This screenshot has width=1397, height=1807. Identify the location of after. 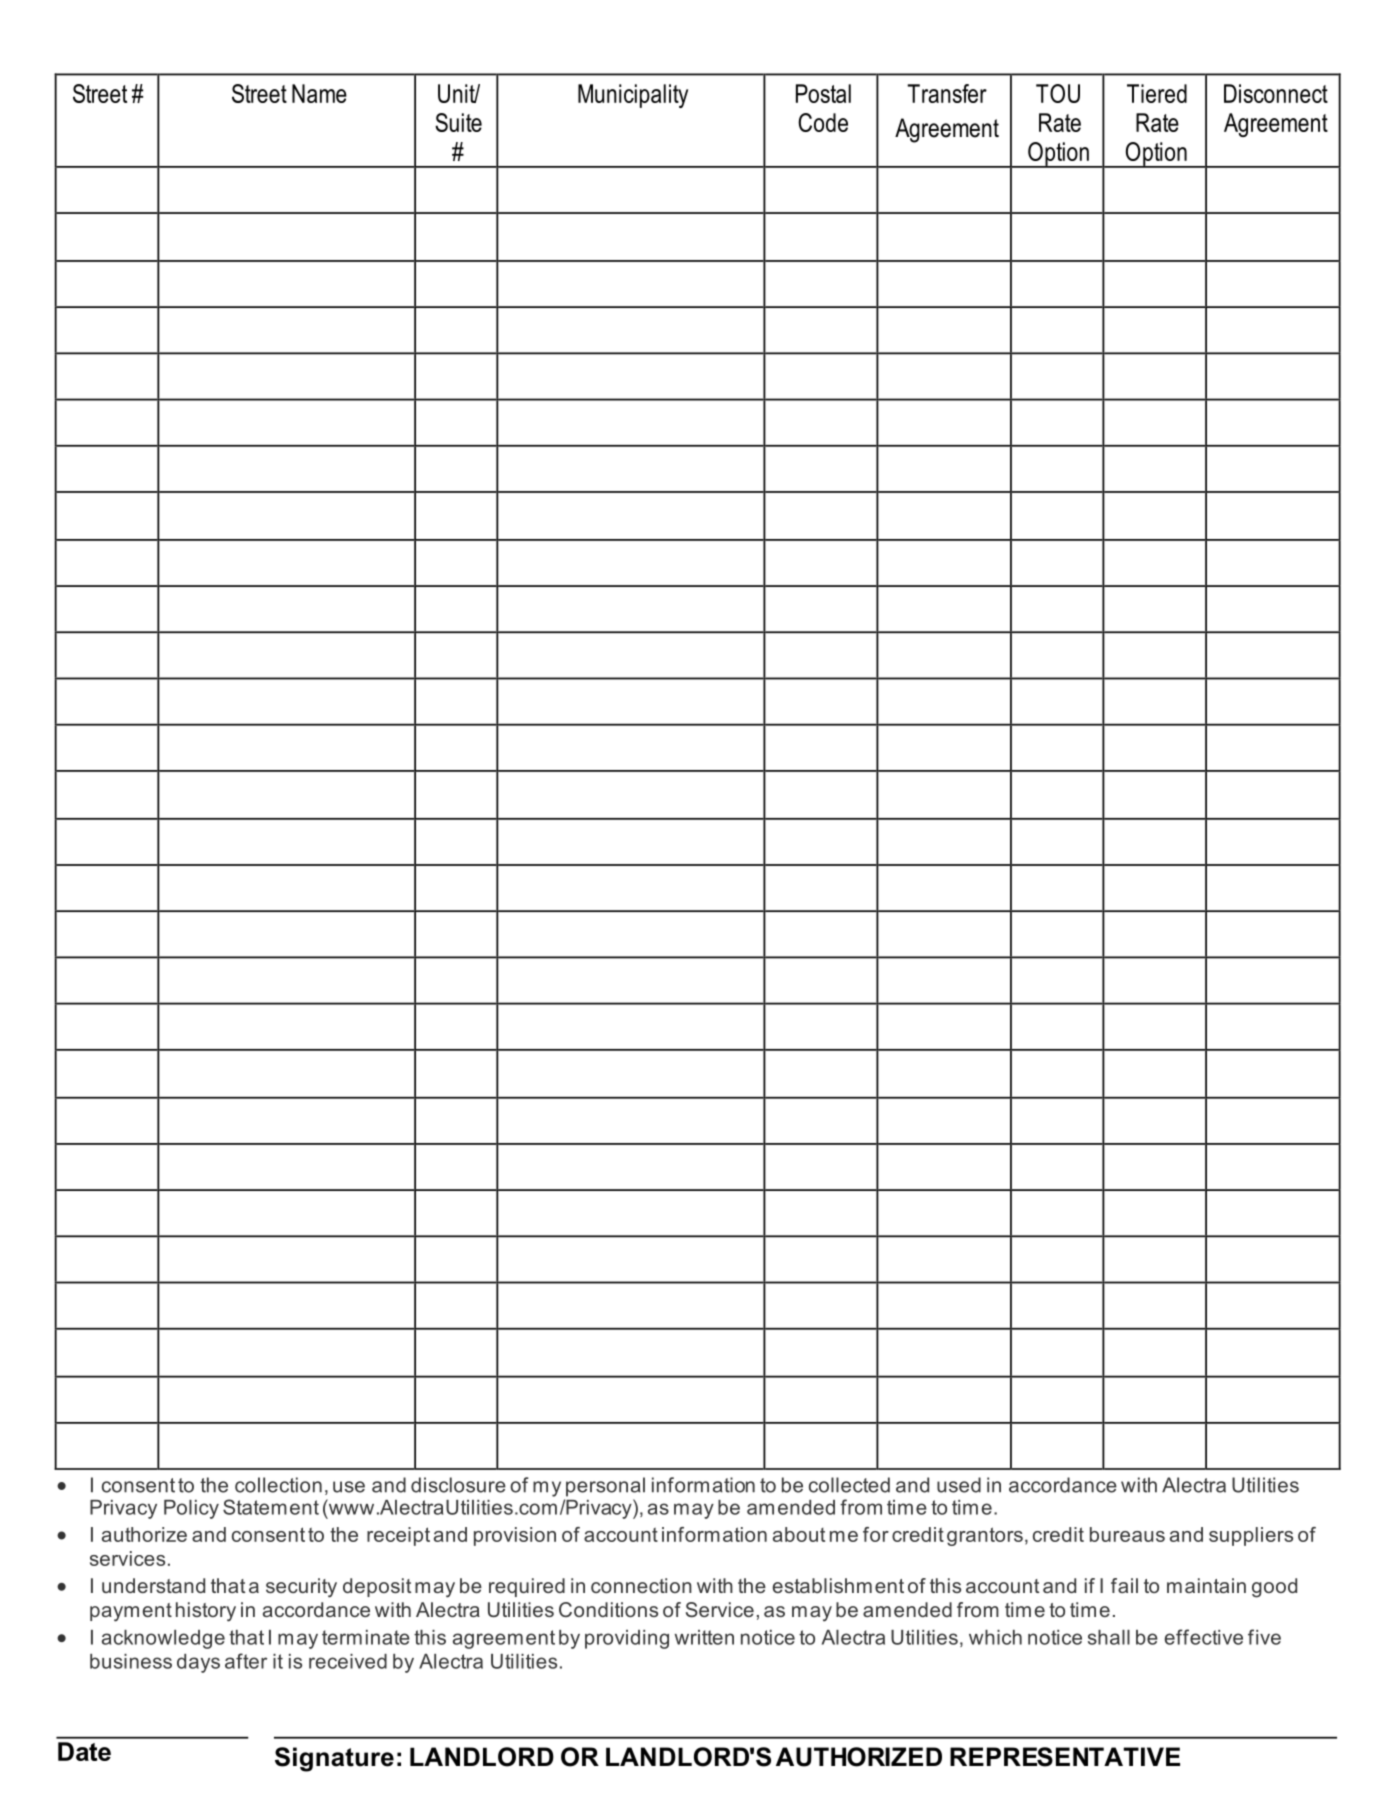
(246, 1661).
